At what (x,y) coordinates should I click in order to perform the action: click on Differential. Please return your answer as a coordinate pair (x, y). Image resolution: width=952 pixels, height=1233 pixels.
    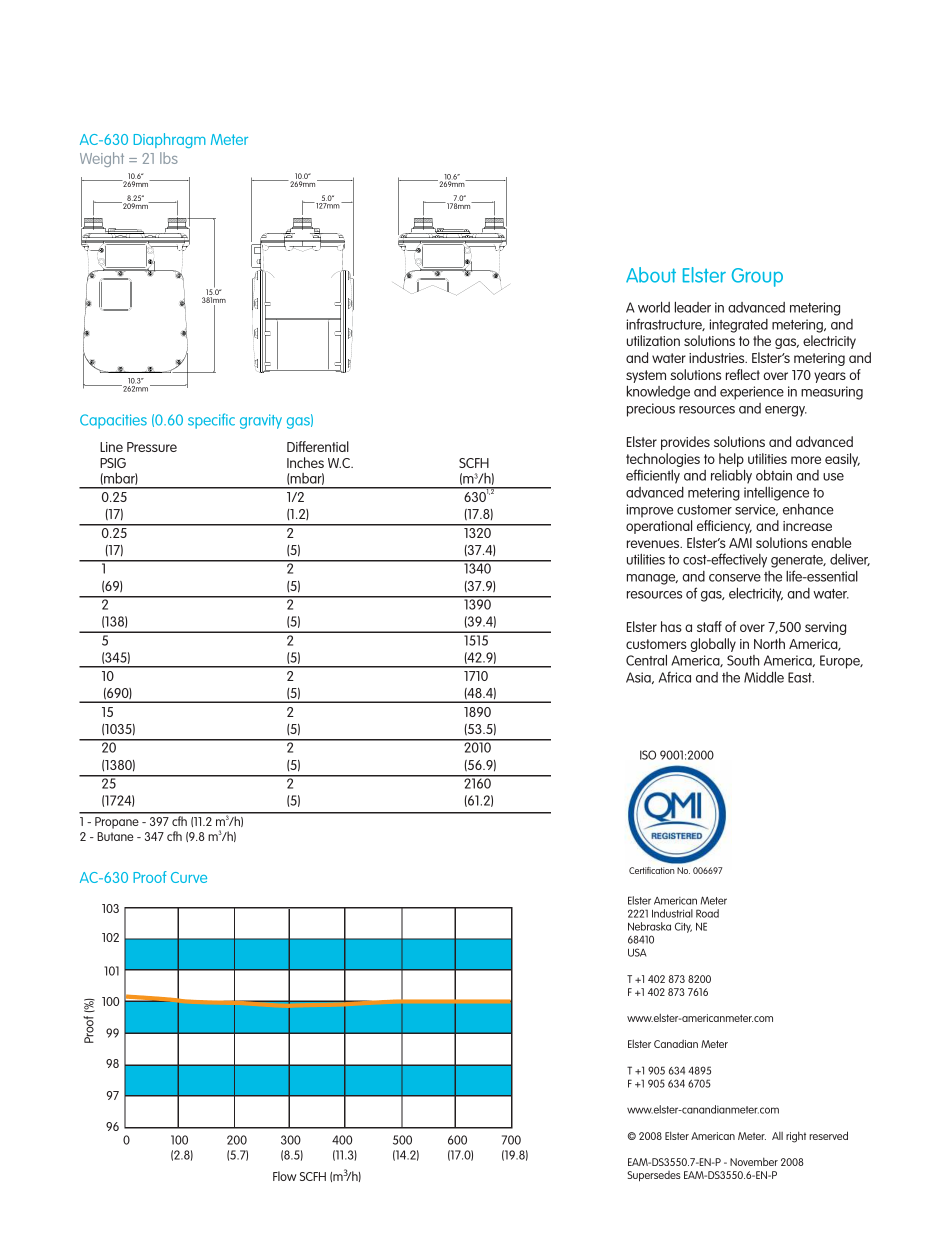
    Looking at the image, I should click on (318, 446).
